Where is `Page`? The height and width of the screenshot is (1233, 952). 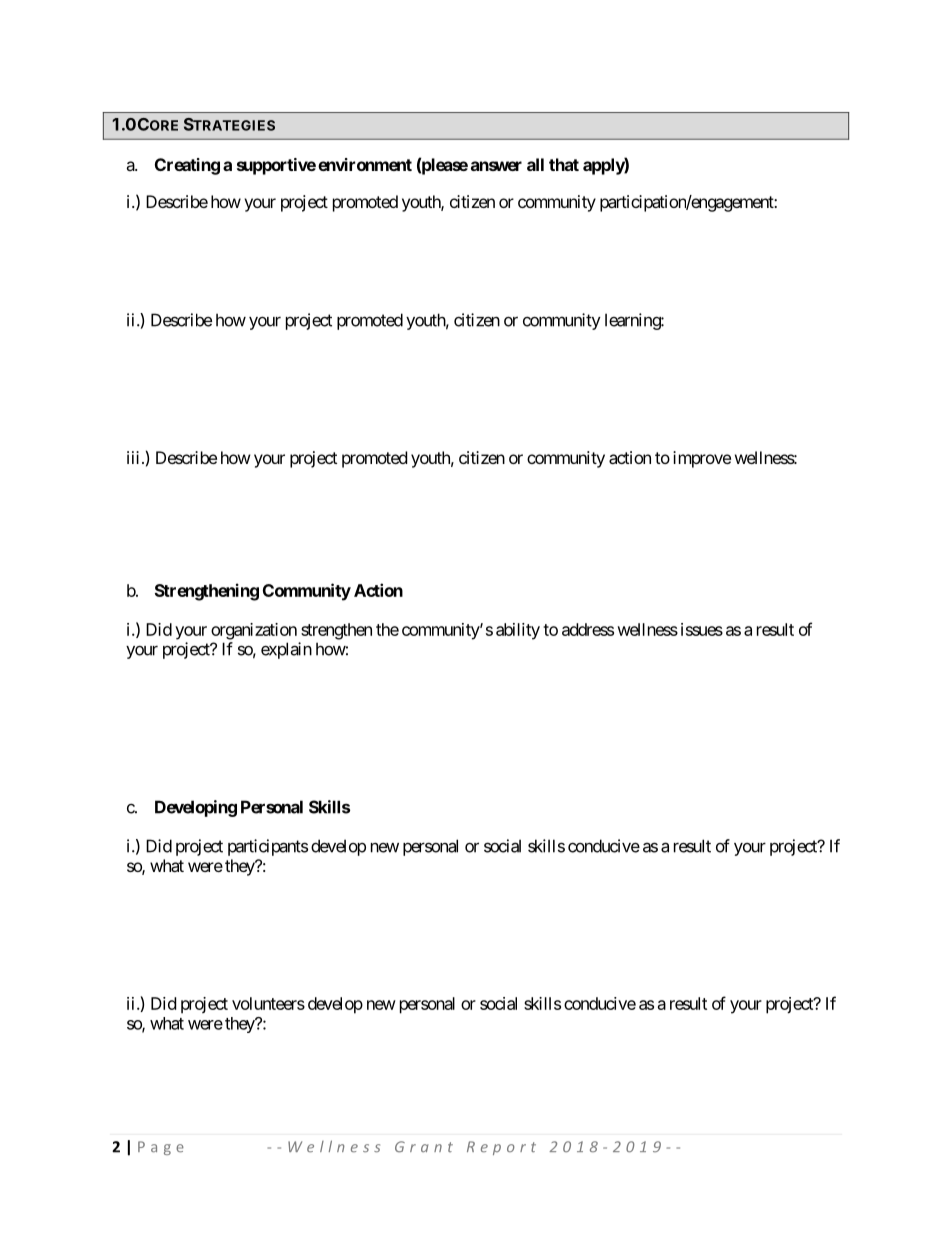 Page is located at coordinates (161, 1148).
